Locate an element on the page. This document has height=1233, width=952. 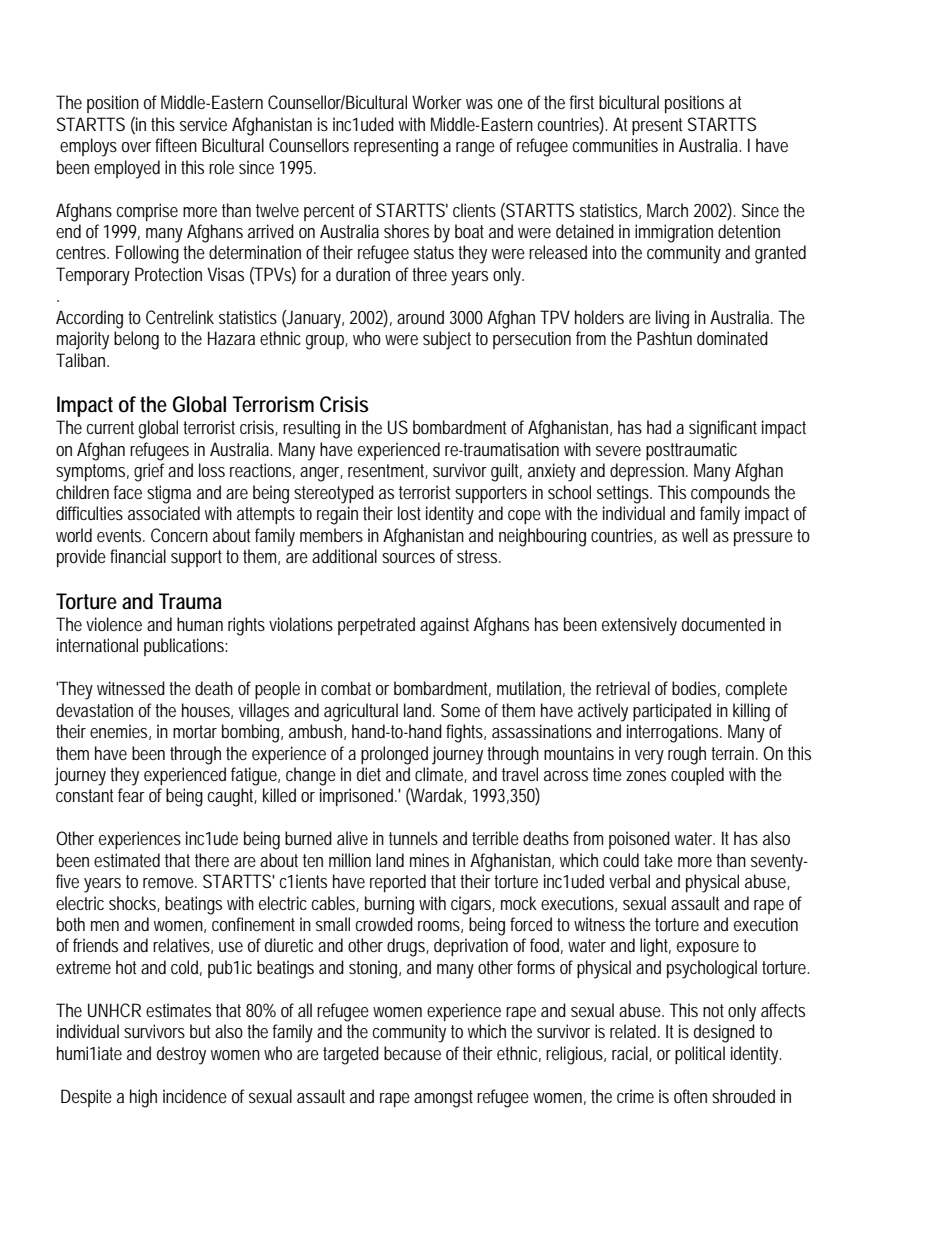
resentment is located at coordinates (388, 471).
